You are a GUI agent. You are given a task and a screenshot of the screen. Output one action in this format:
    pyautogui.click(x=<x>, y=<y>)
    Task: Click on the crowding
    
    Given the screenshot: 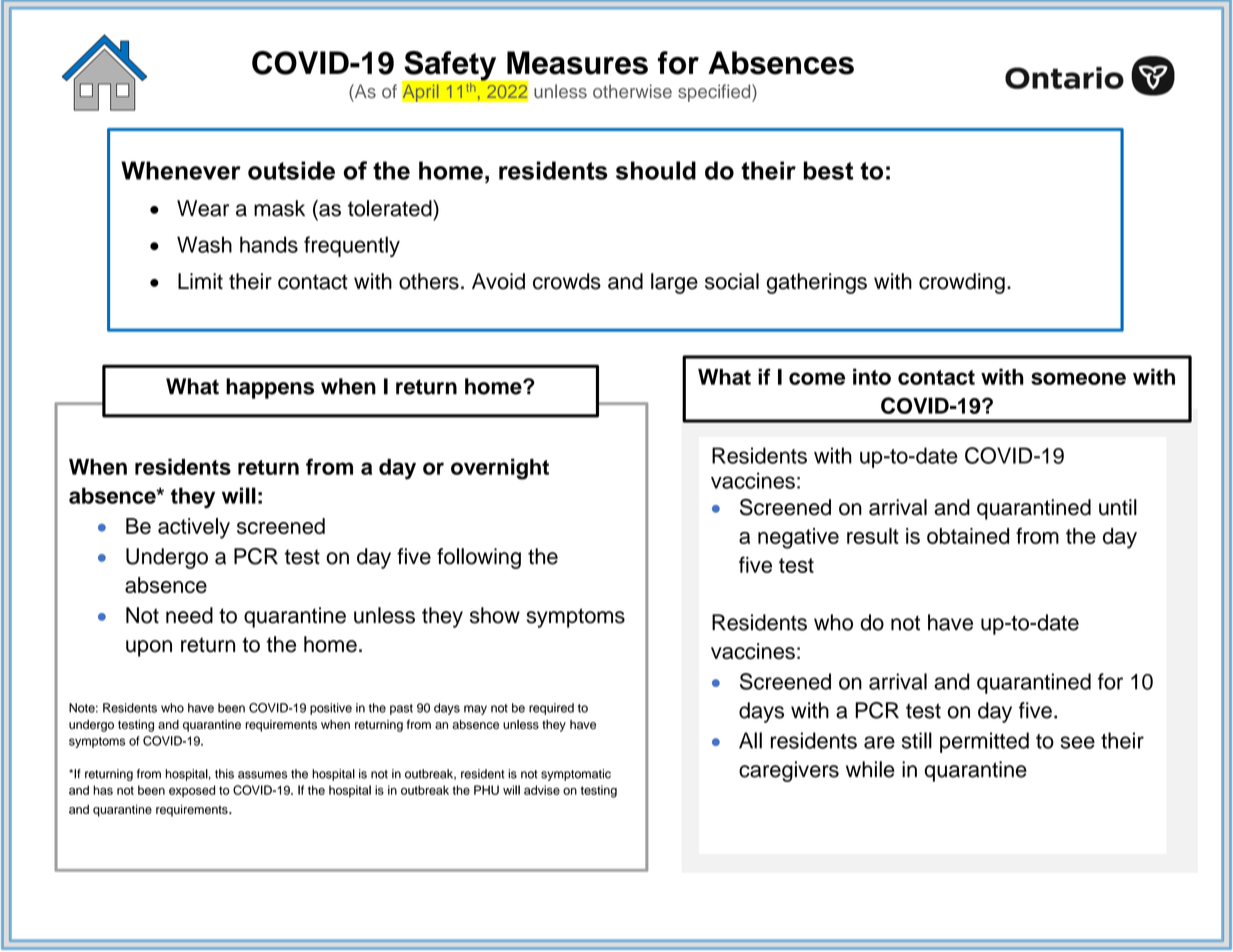 What is the action you would take?
    pyautogui.click(x=962, y=283)
